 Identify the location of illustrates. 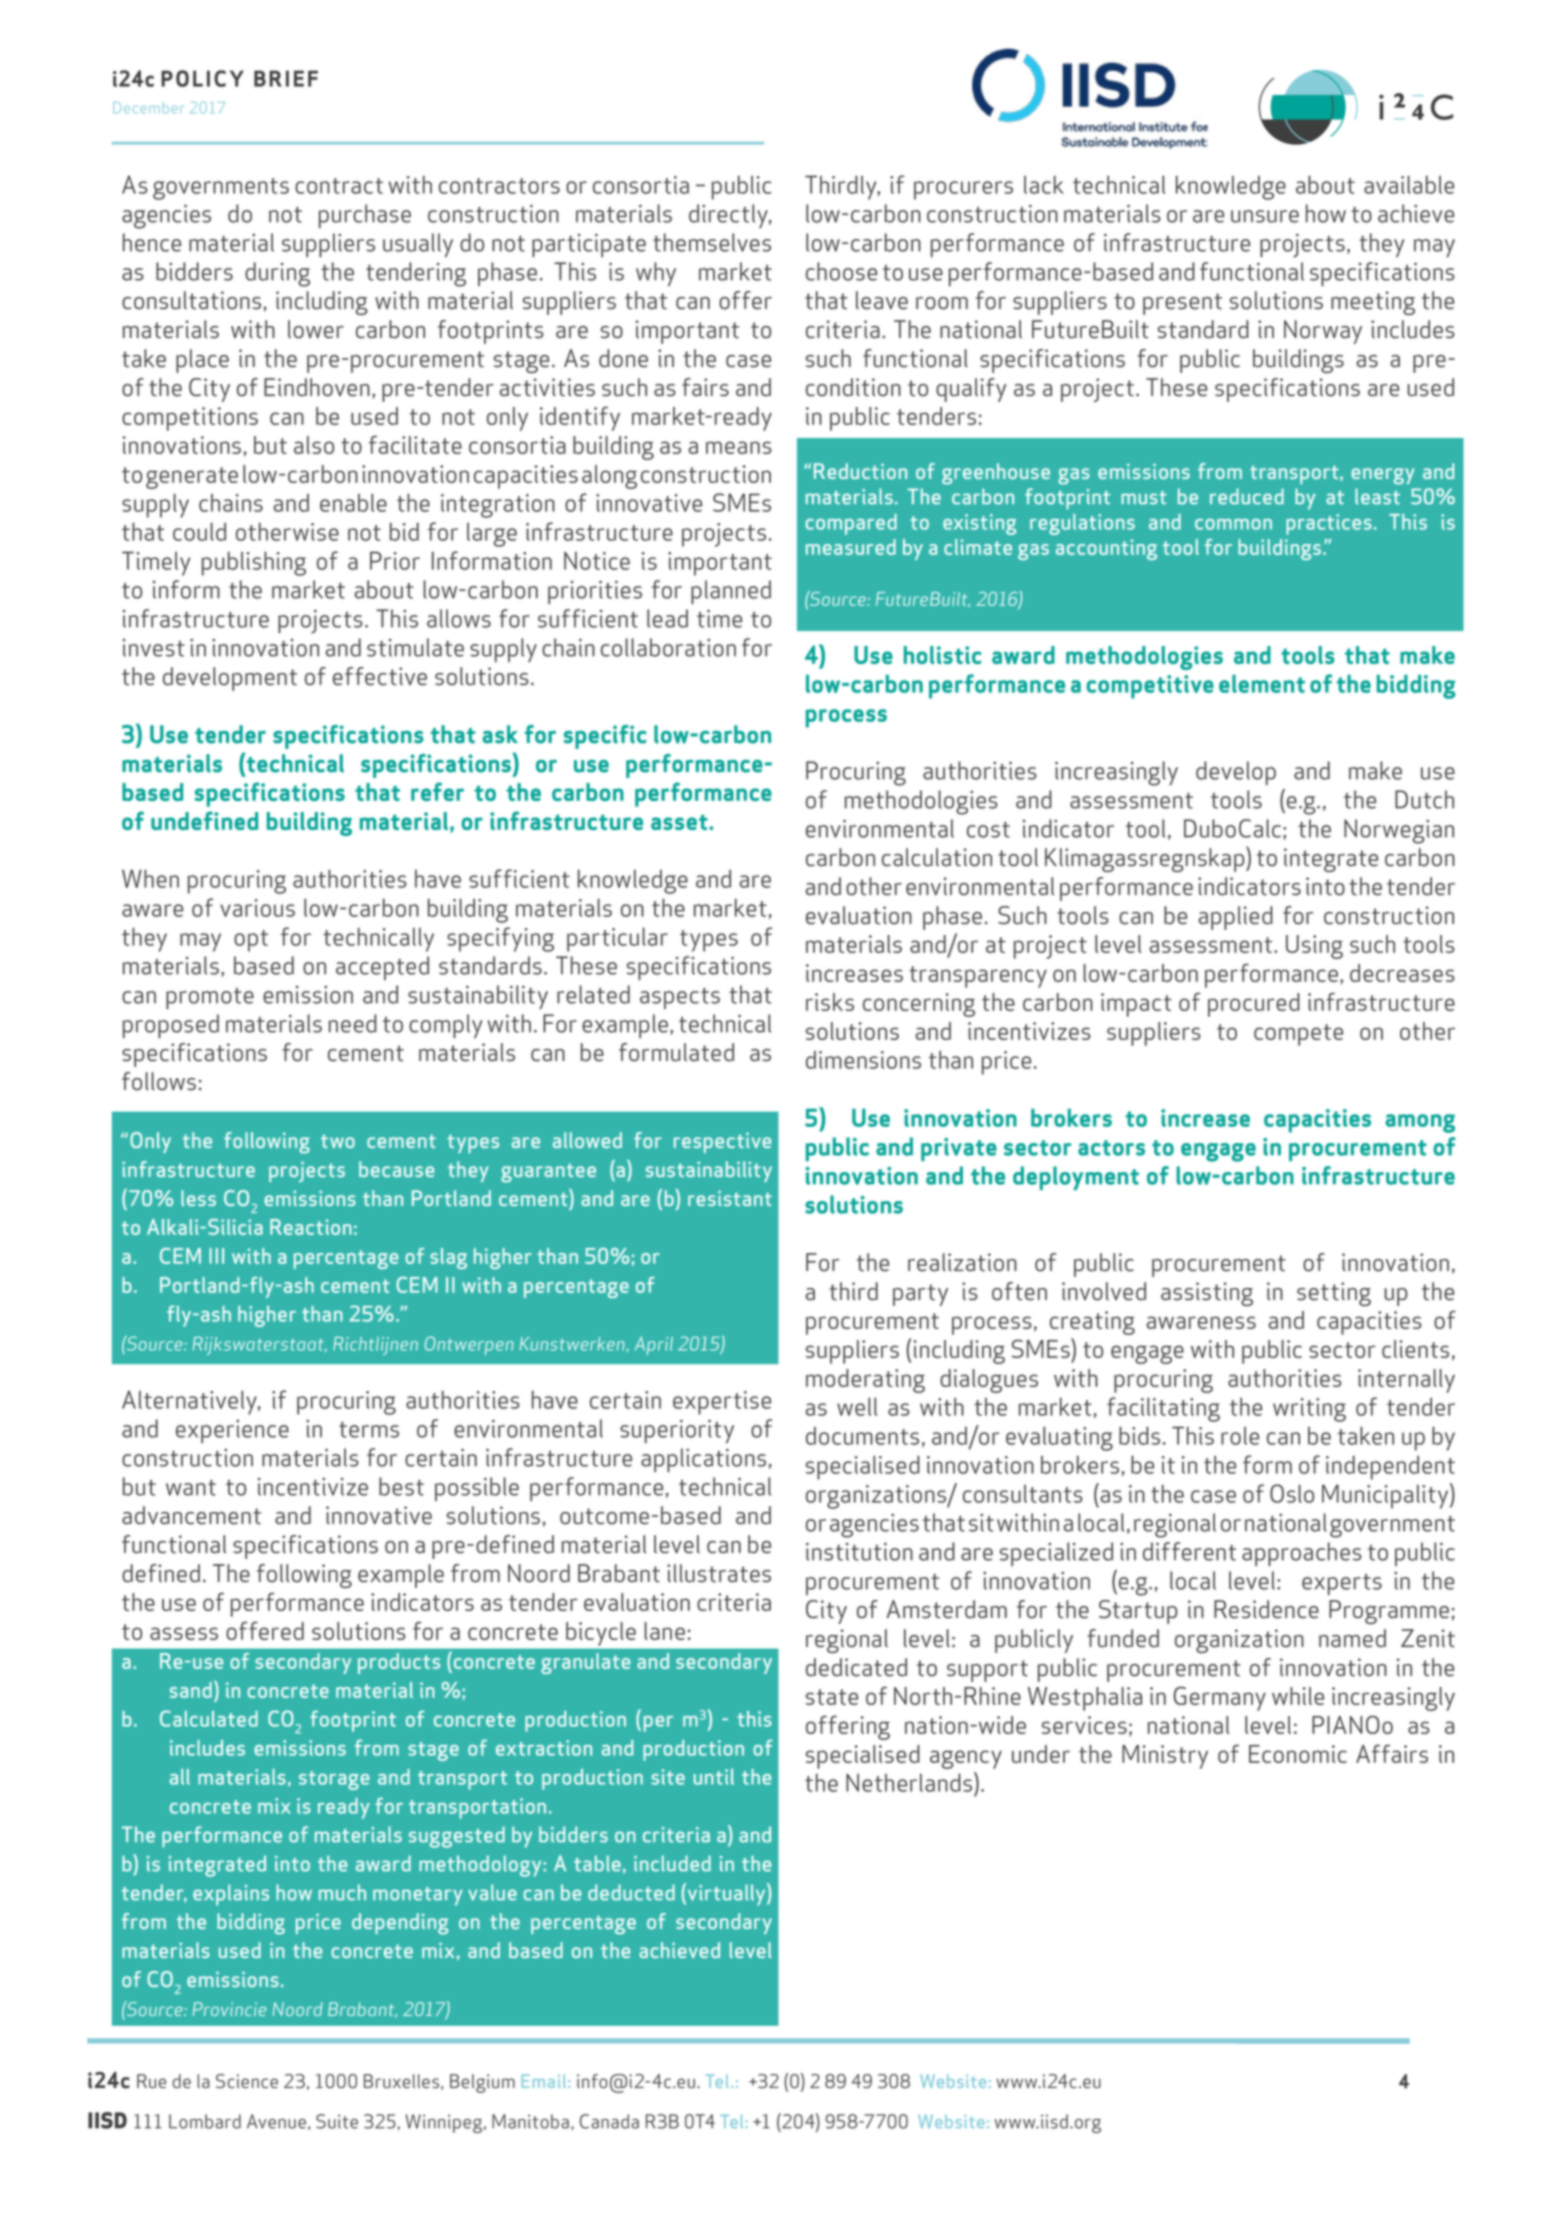
(719, 1573).
